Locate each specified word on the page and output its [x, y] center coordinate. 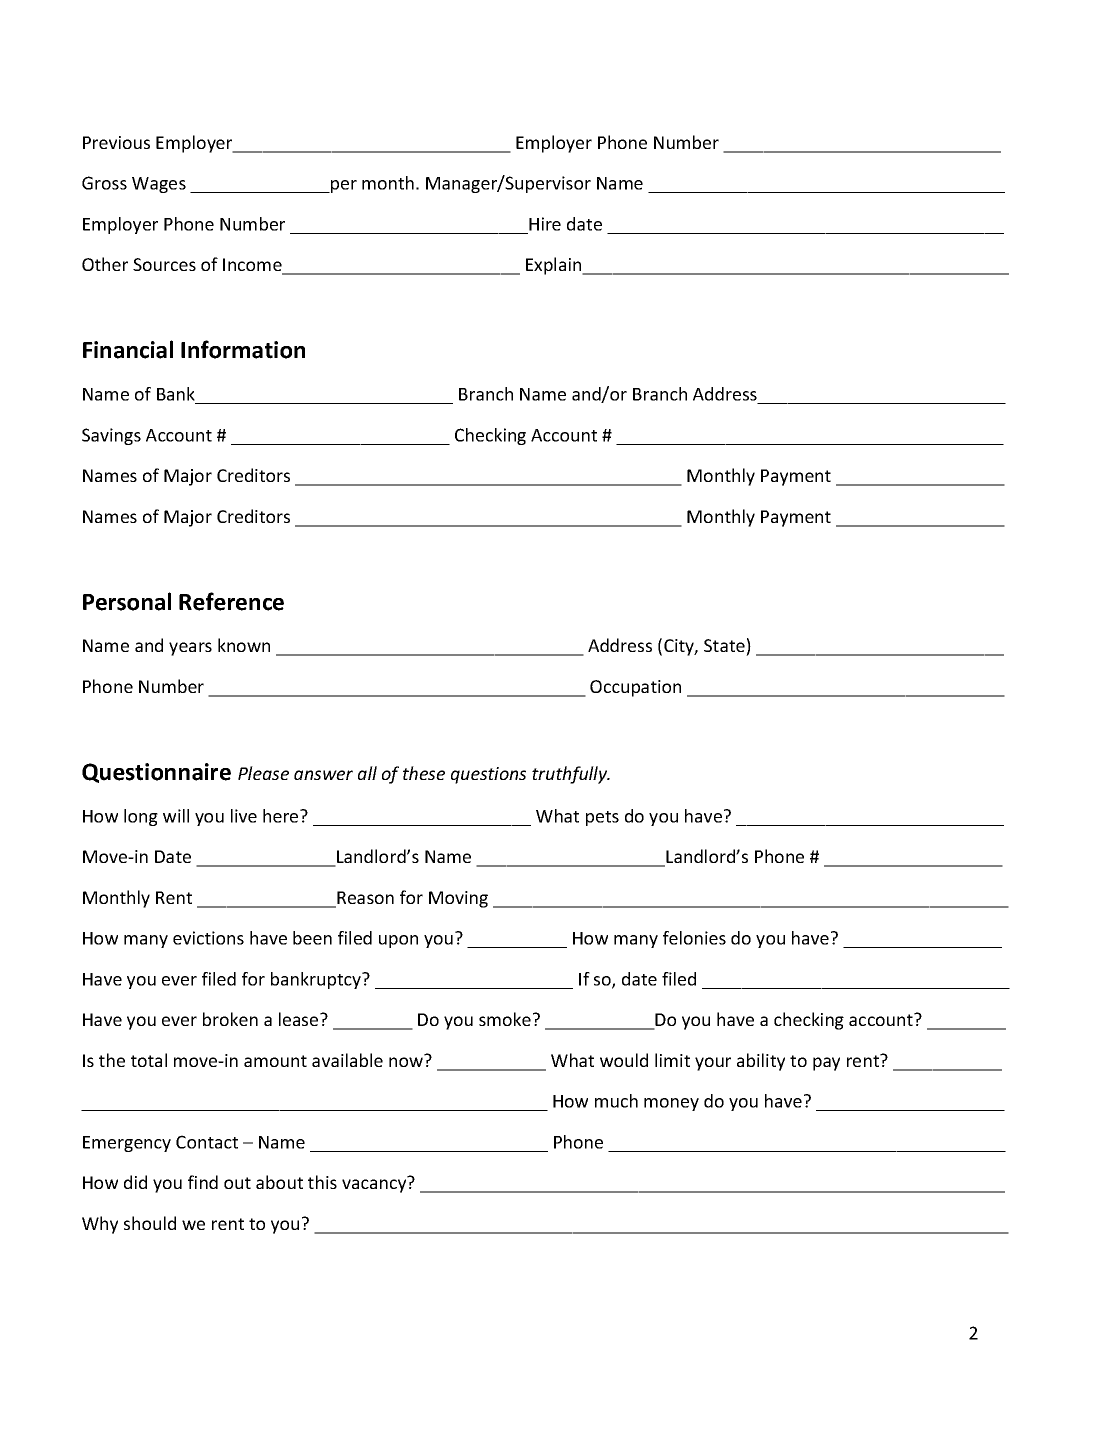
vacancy [375, 1185]
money [671, 1104]
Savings [111, 436]
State [724, 645]
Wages [159, 185]
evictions [208, 938]
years [190, 649]
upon [398, 941]
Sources [164, 264]
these [424, 773]
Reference [231, 601]
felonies [694, 938]
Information [243, 349]
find [203, 1182]
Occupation [635, 688]
